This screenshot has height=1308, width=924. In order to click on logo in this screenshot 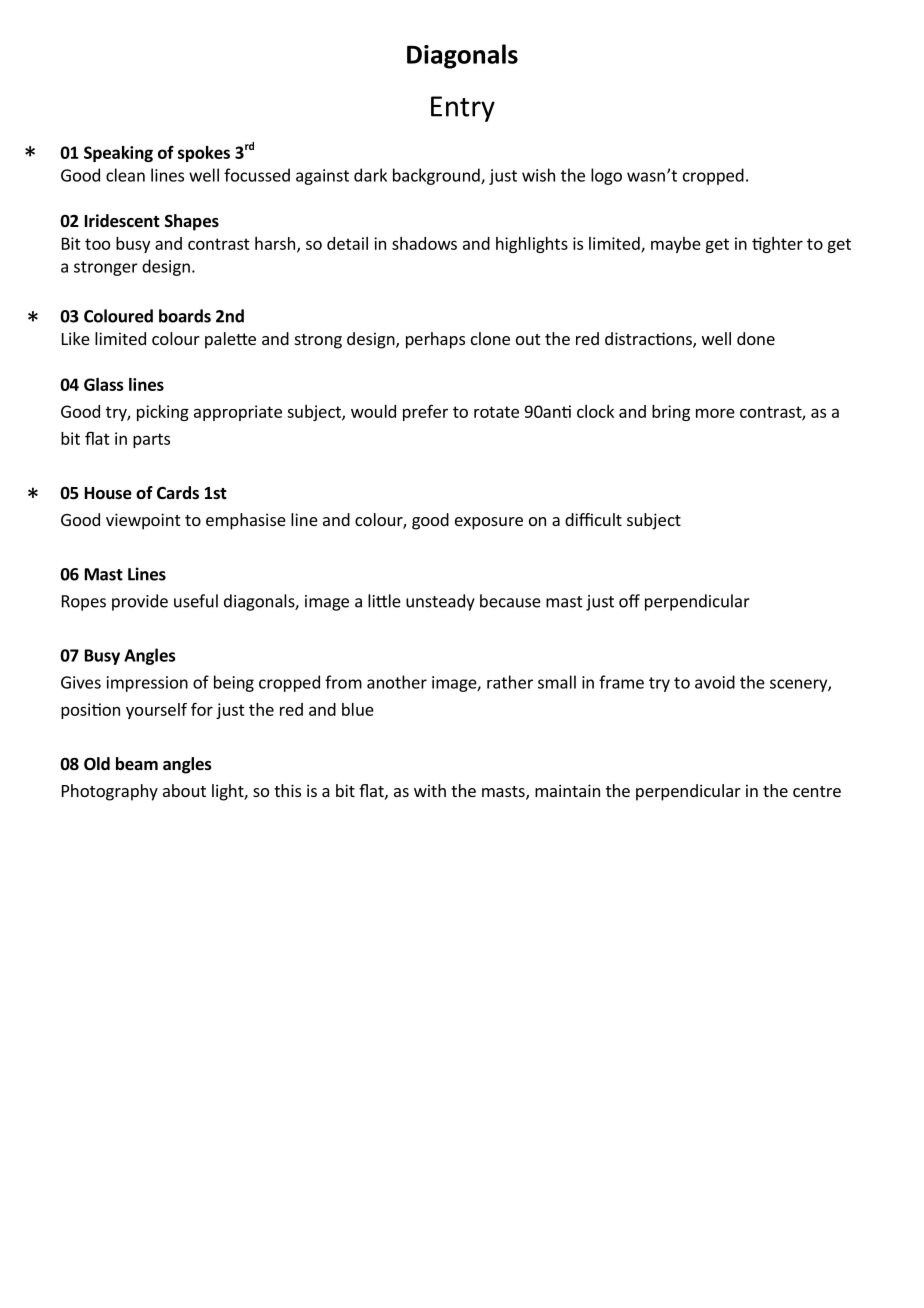, I will do `click(606, 176)`.
